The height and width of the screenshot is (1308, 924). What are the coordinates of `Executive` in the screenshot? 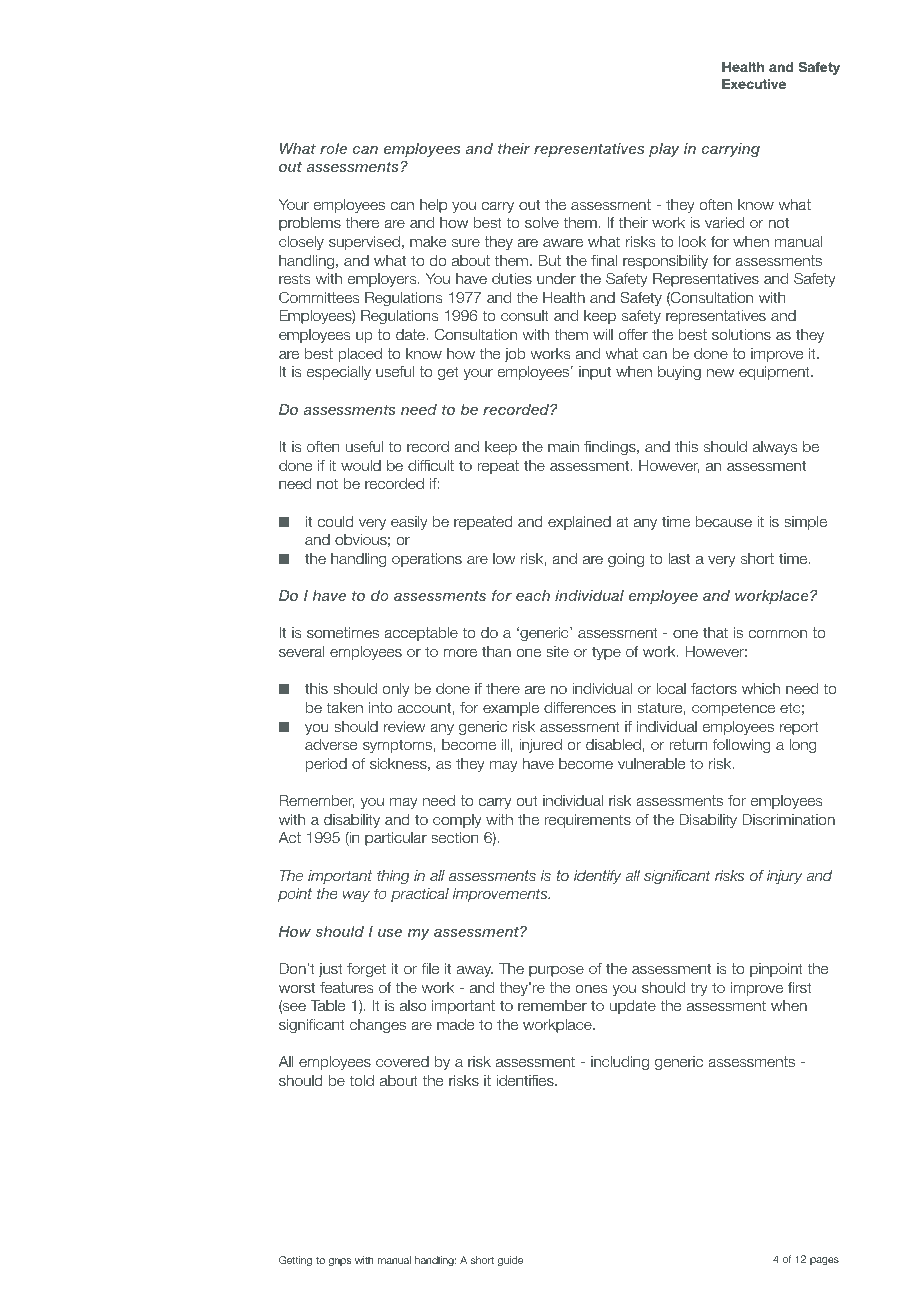 It's located at (754, 84).
